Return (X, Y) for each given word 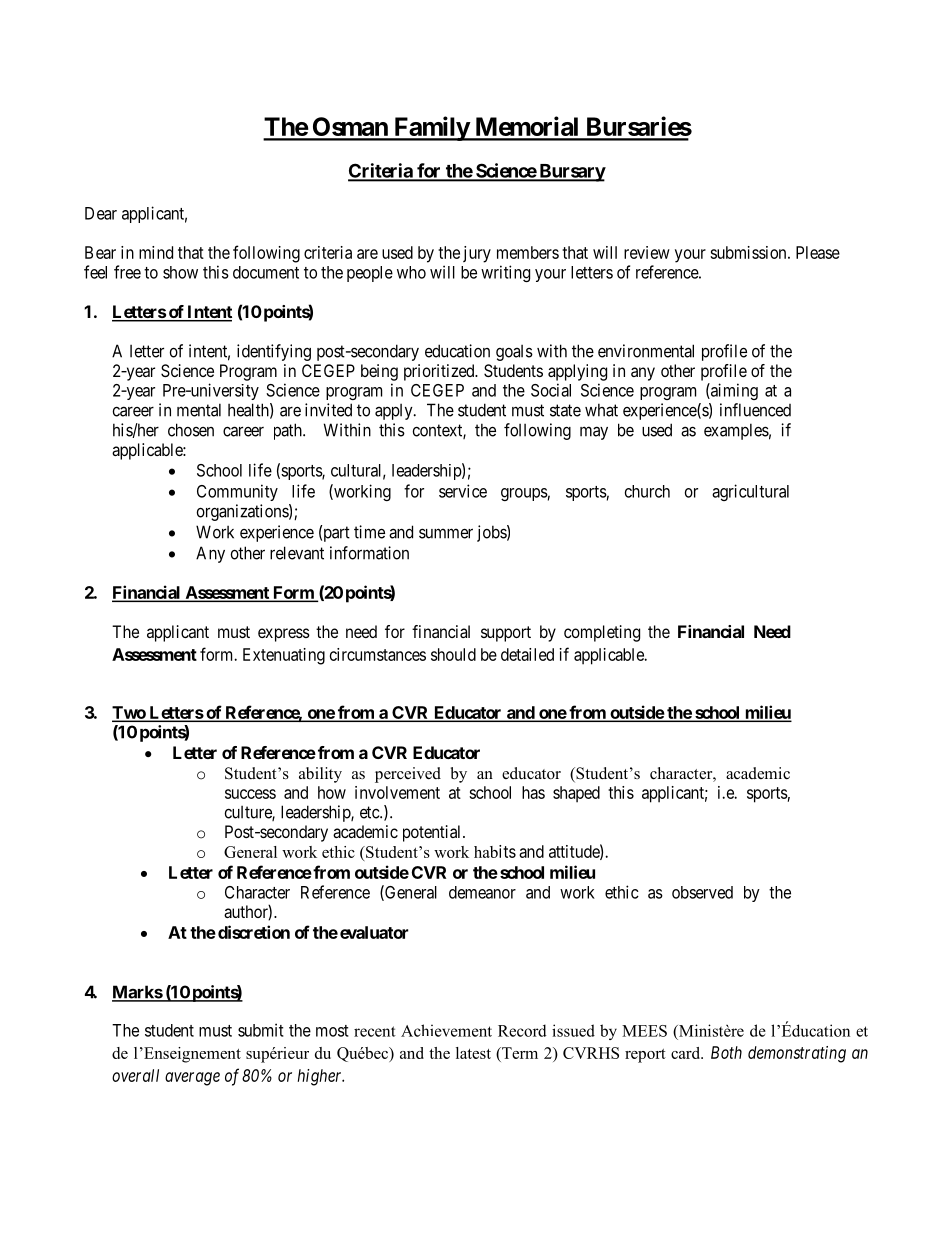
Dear (101, 213)
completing (602, 633)
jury (477, 254)
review (647, 252)
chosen (191, 430)
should (453, 654)
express (284, 635)
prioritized (440, 372)
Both (726, 1052)
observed (702, 892)
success (250, 794)
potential (433, 833)
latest (473, 1053)
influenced (755, 410)
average (192, 1079)
